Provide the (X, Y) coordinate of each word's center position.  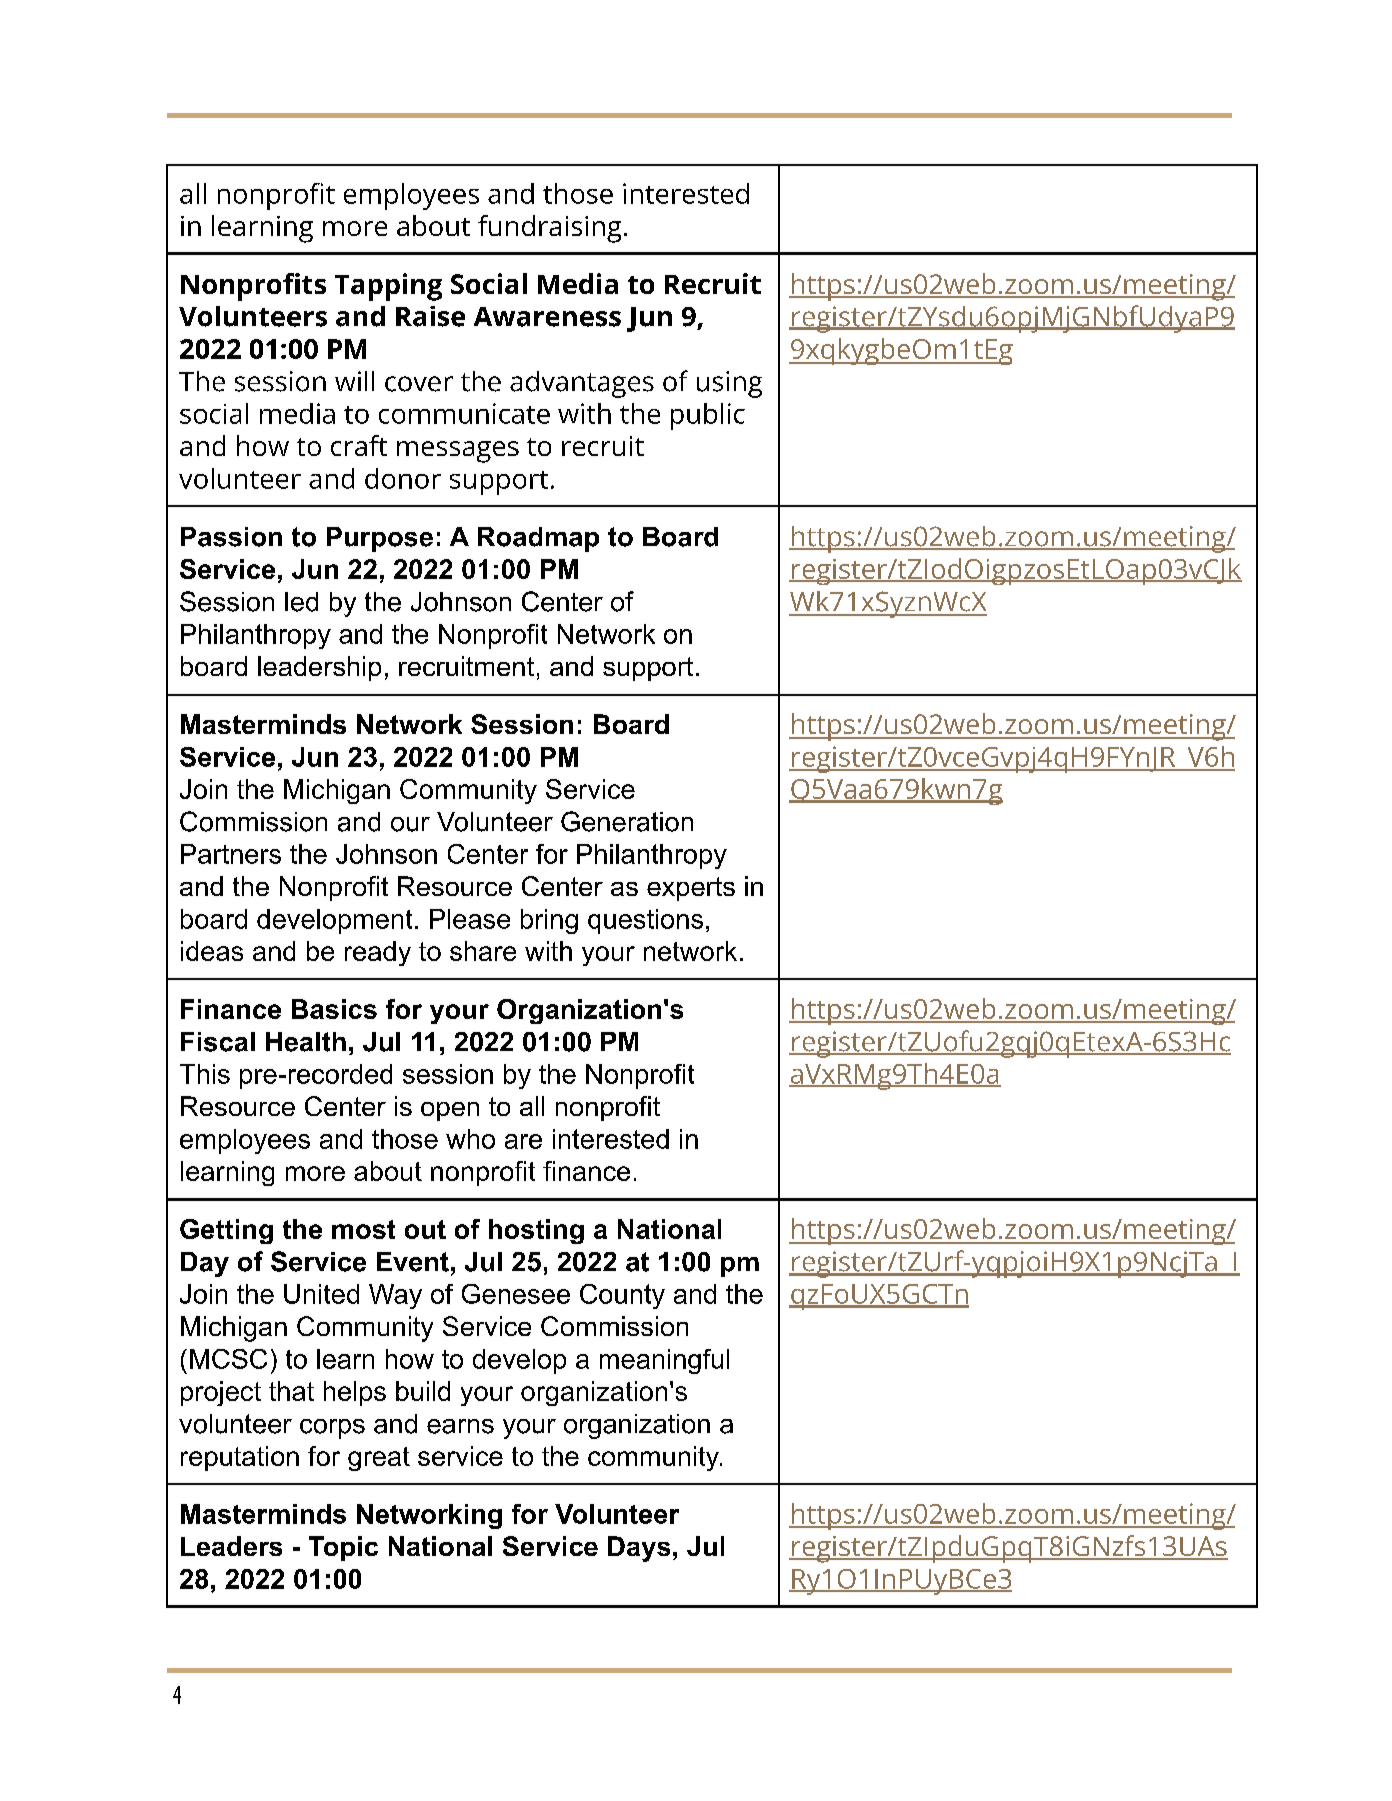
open (450, 1111)
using (729, 384)
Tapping (388, 287)
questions (645, 921)
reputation (240, 1458)
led (301, 602)
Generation (627, 821)
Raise (430, 316)
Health (306, 1042)
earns (460, 1426)
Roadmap (538, 539)
